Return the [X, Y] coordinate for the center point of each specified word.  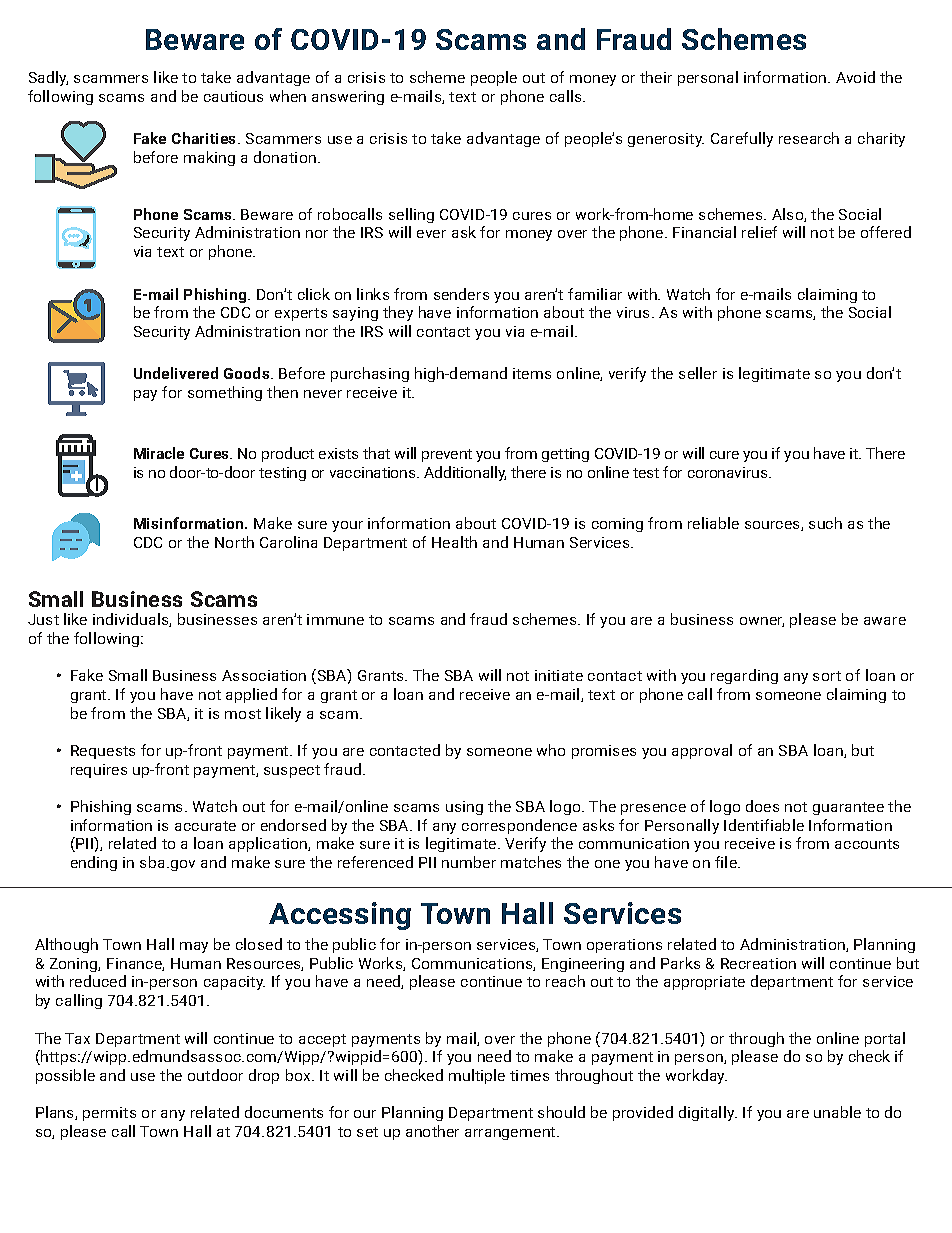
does [762, 806]
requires [99, 771]
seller [698, 373]
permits [109, 1114]
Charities [205, 138]
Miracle [159, 453]
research [809, 138]
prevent [447, 455]
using [464, 808]
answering [348, 98]
